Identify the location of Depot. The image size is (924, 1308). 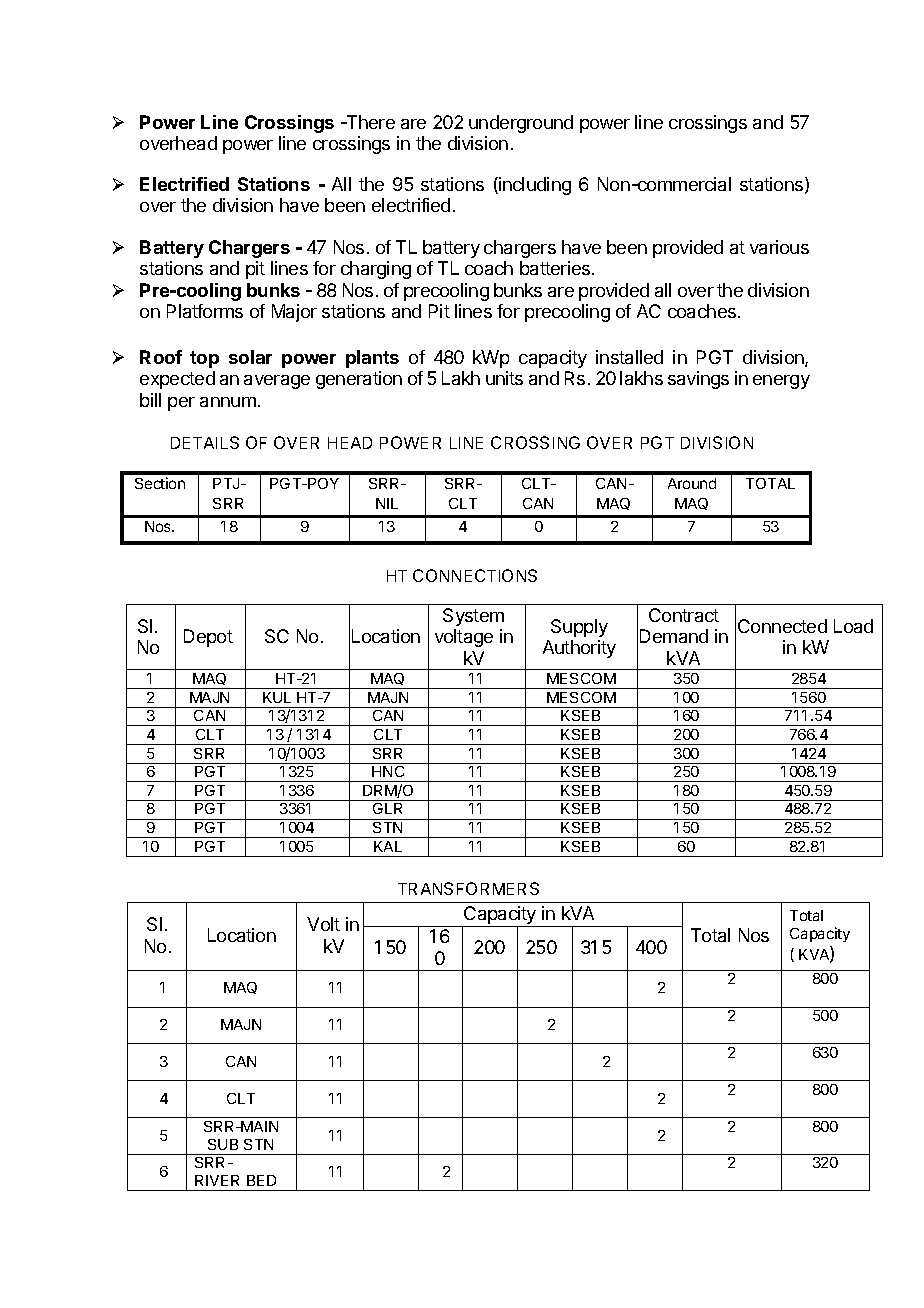
(208, 638).
